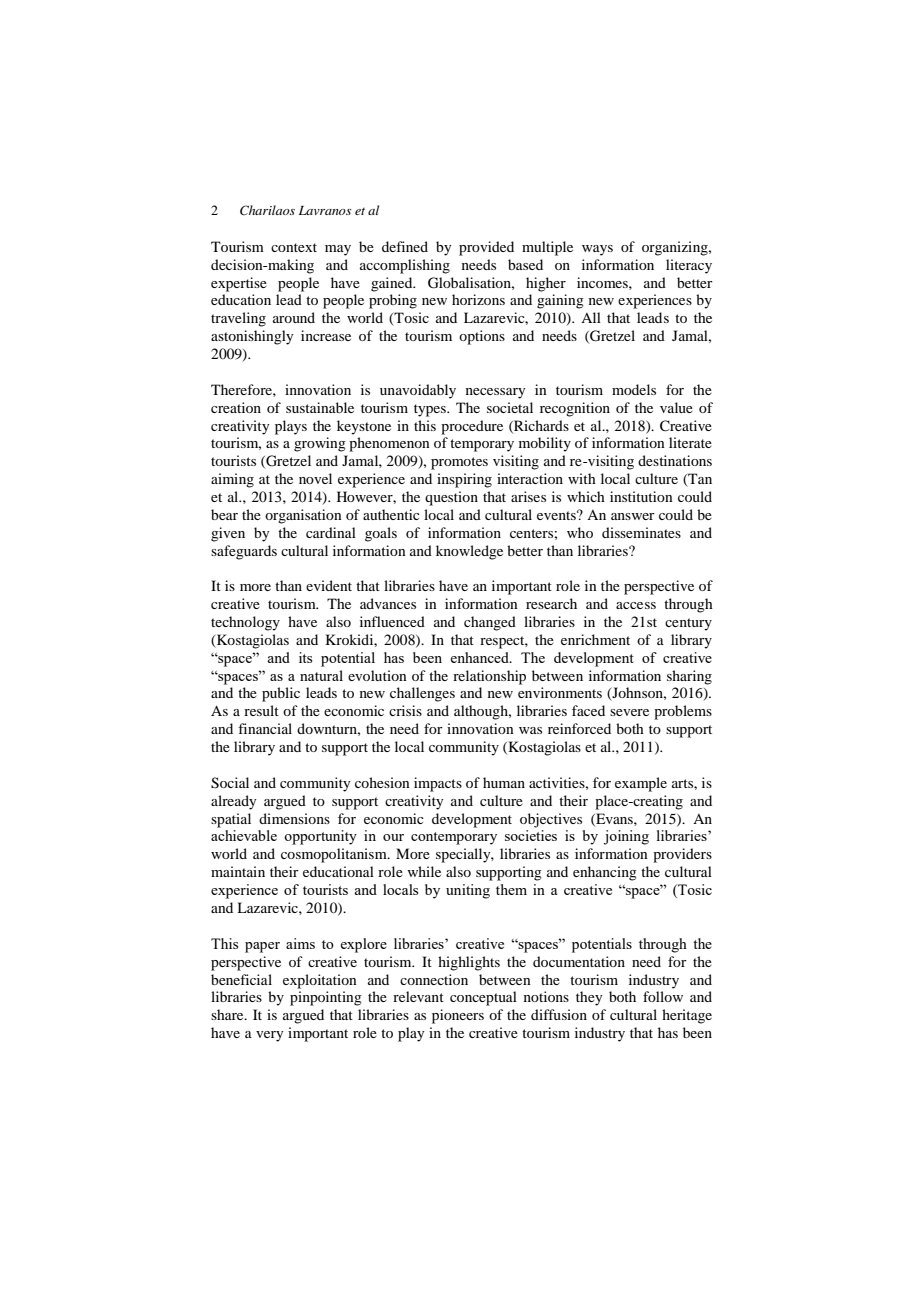 This image has height=1308, width=924. What do you see at coordinates (472, 427) in the image?
I see `procedure` at bounding box center [472, 427].
